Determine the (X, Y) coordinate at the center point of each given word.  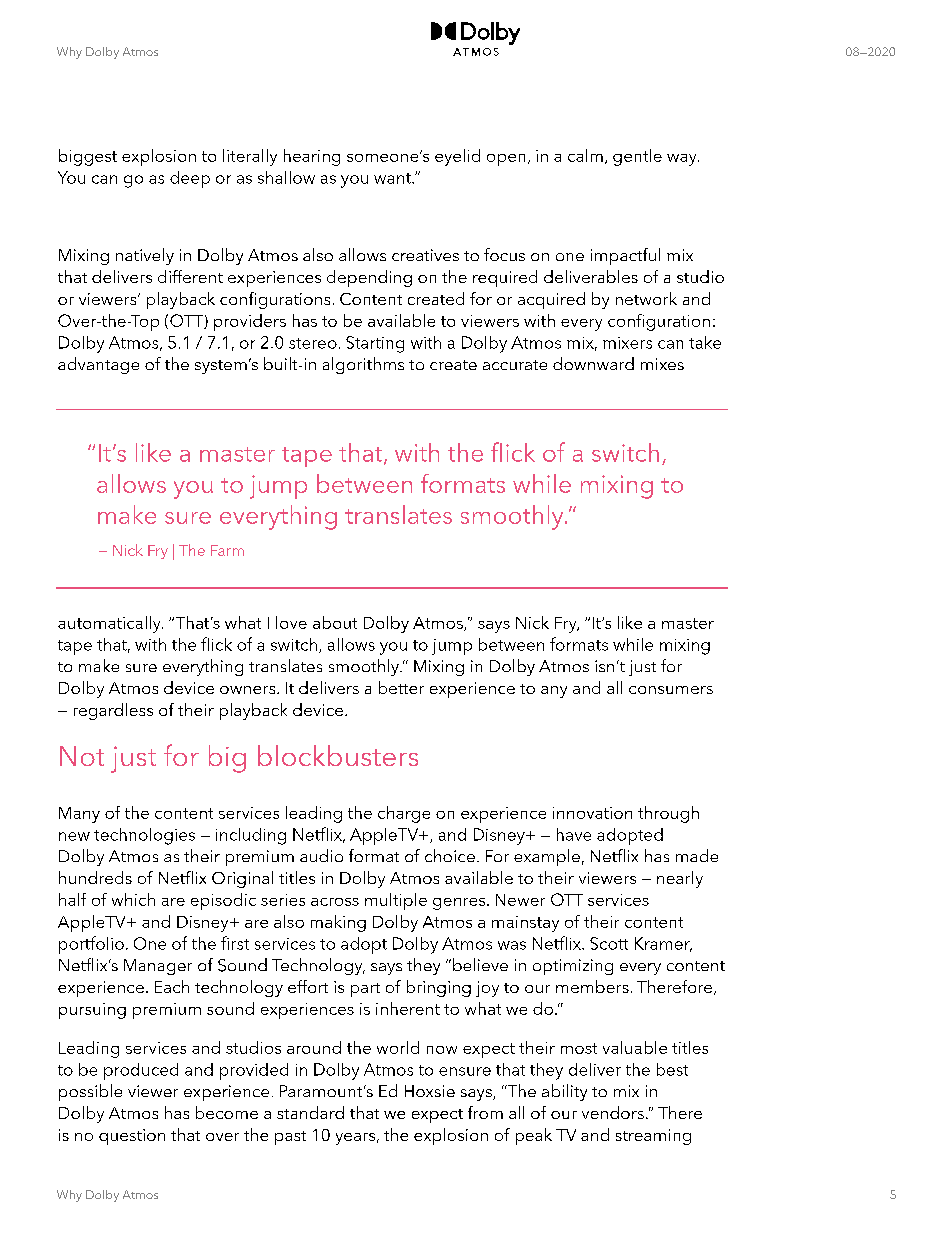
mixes (662, 364)
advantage (98, 365)
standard (310, 1112)
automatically (110, 624)
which (133, 899)
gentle (637, 157)
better (401, 687)
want (393, 178)
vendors (613, 1112)
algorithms (363, 365)
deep (190, 179)
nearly (680, 879)
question (132, 1137)
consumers (671, 690)
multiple (396, 901)
